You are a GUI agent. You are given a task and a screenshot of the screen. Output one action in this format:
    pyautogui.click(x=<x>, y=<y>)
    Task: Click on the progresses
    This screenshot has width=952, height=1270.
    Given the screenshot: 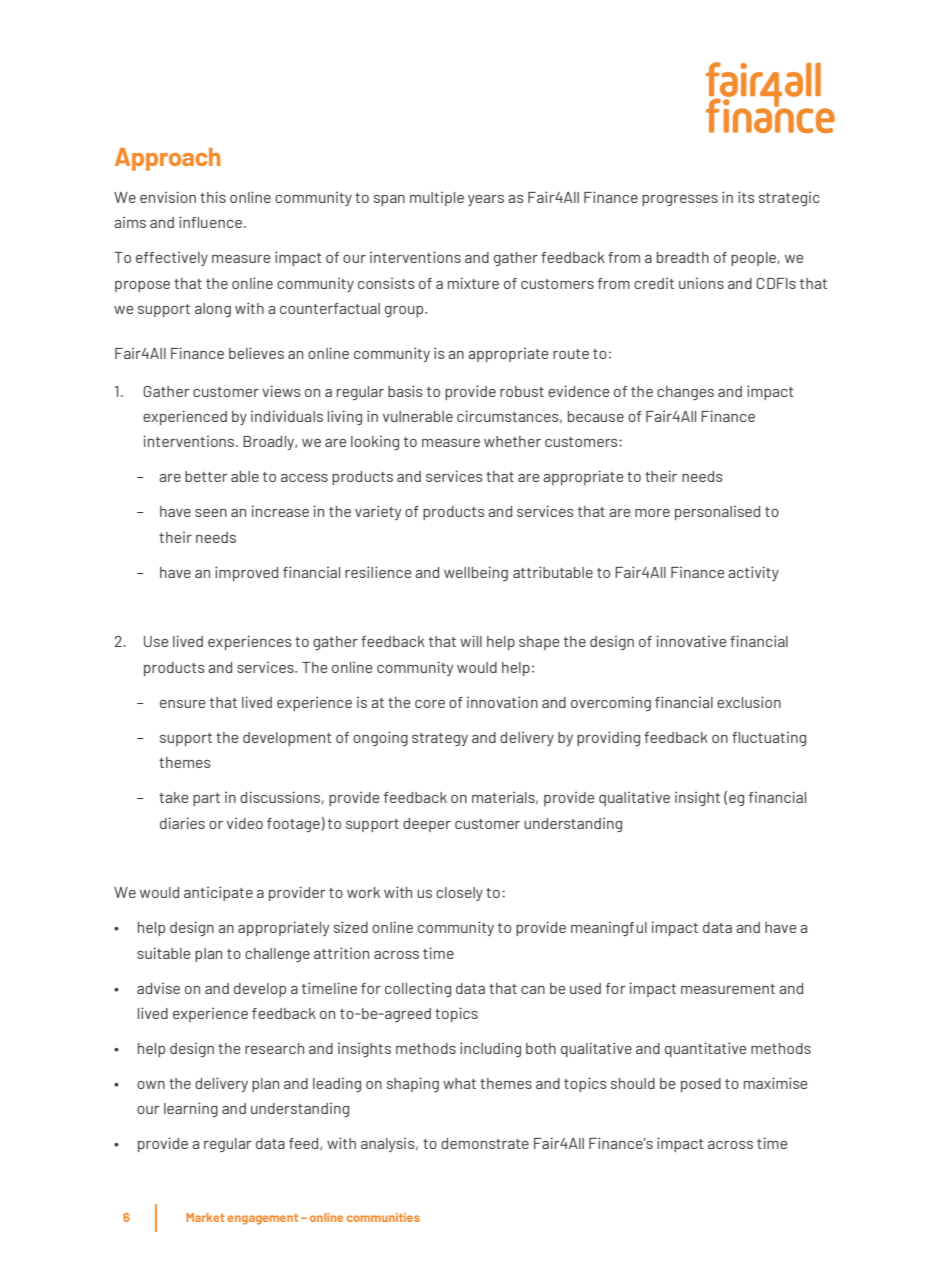 What is the action you would take?
    pyautogui.click(x=680, y=200)
